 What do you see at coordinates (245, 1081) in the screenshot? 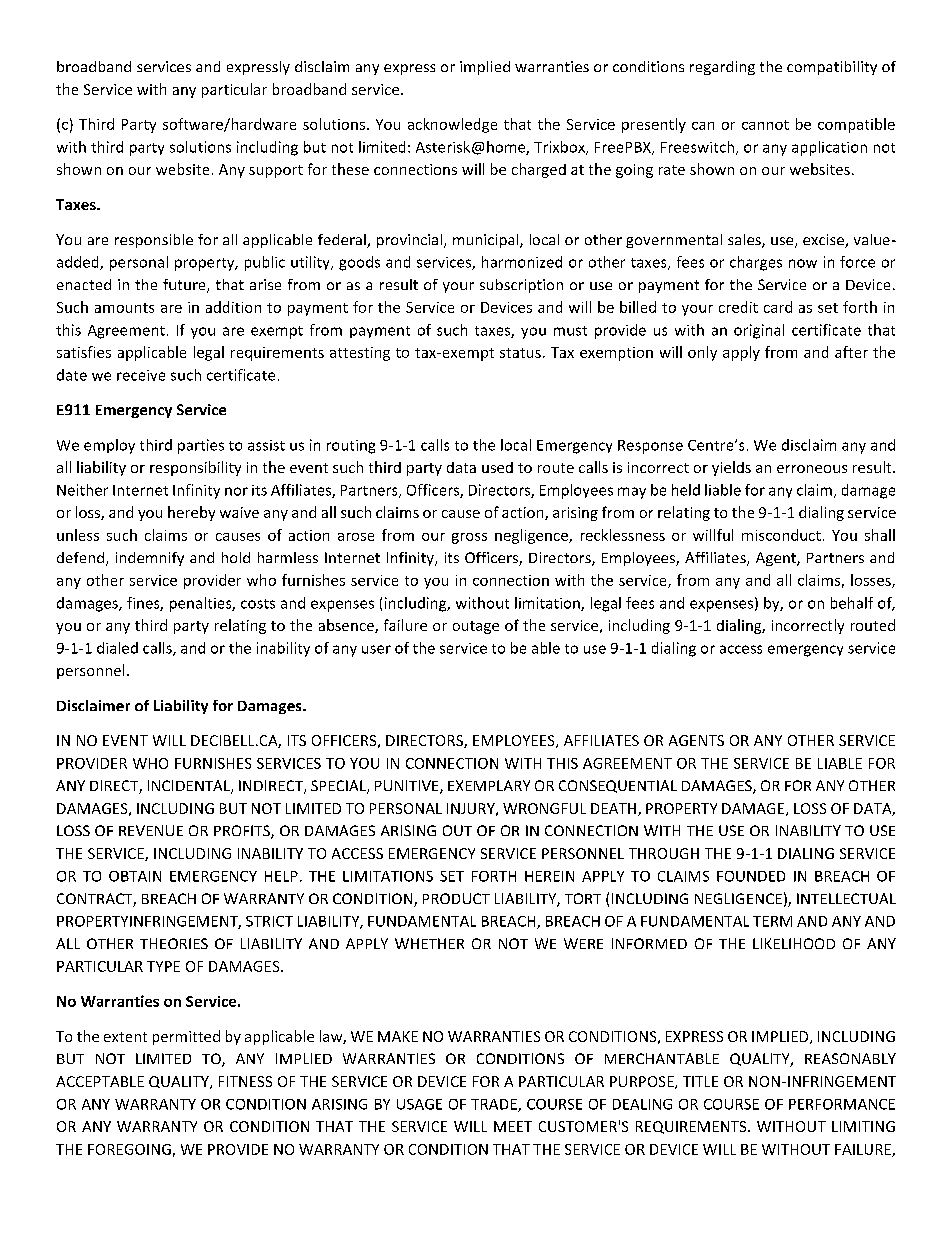
I see `FITNESS` at bounding box center [245, 1081].
